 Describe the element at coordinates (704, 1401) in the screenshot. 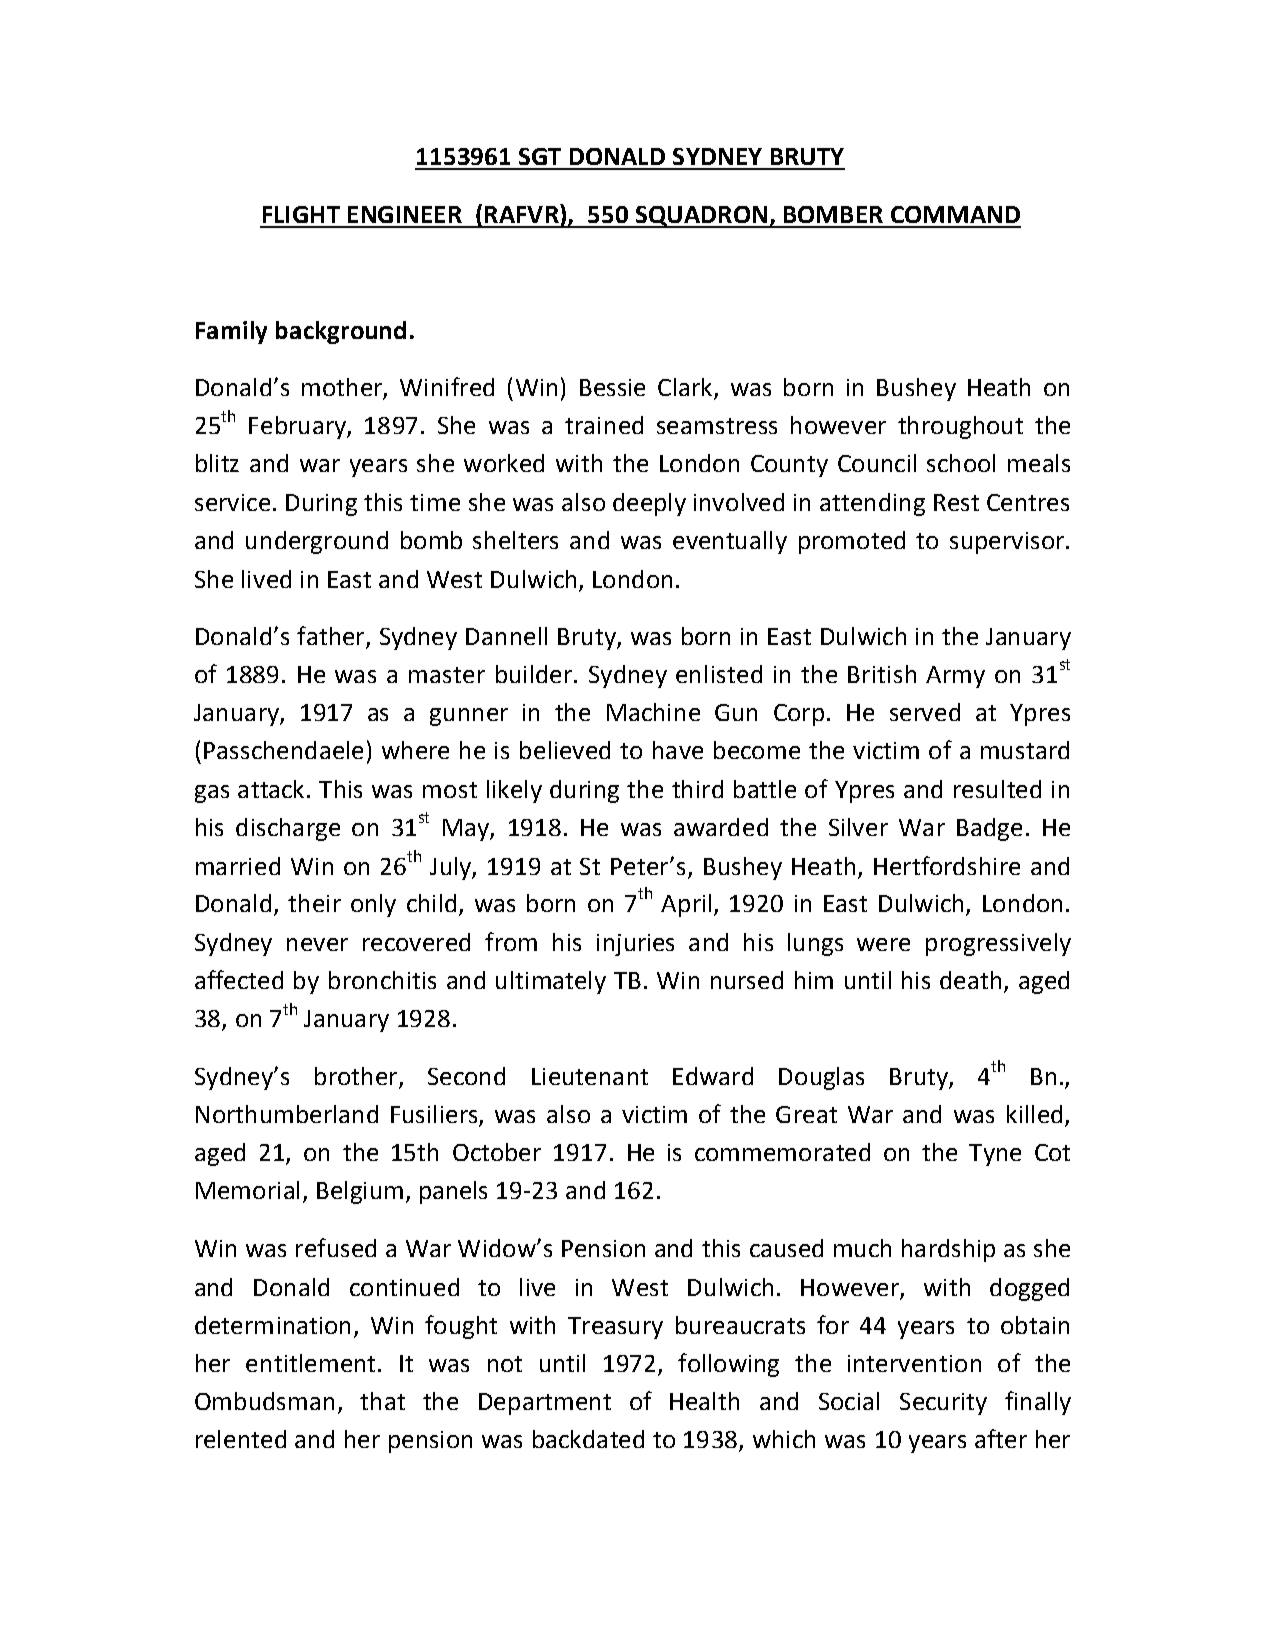

I see `Health` at that location.
